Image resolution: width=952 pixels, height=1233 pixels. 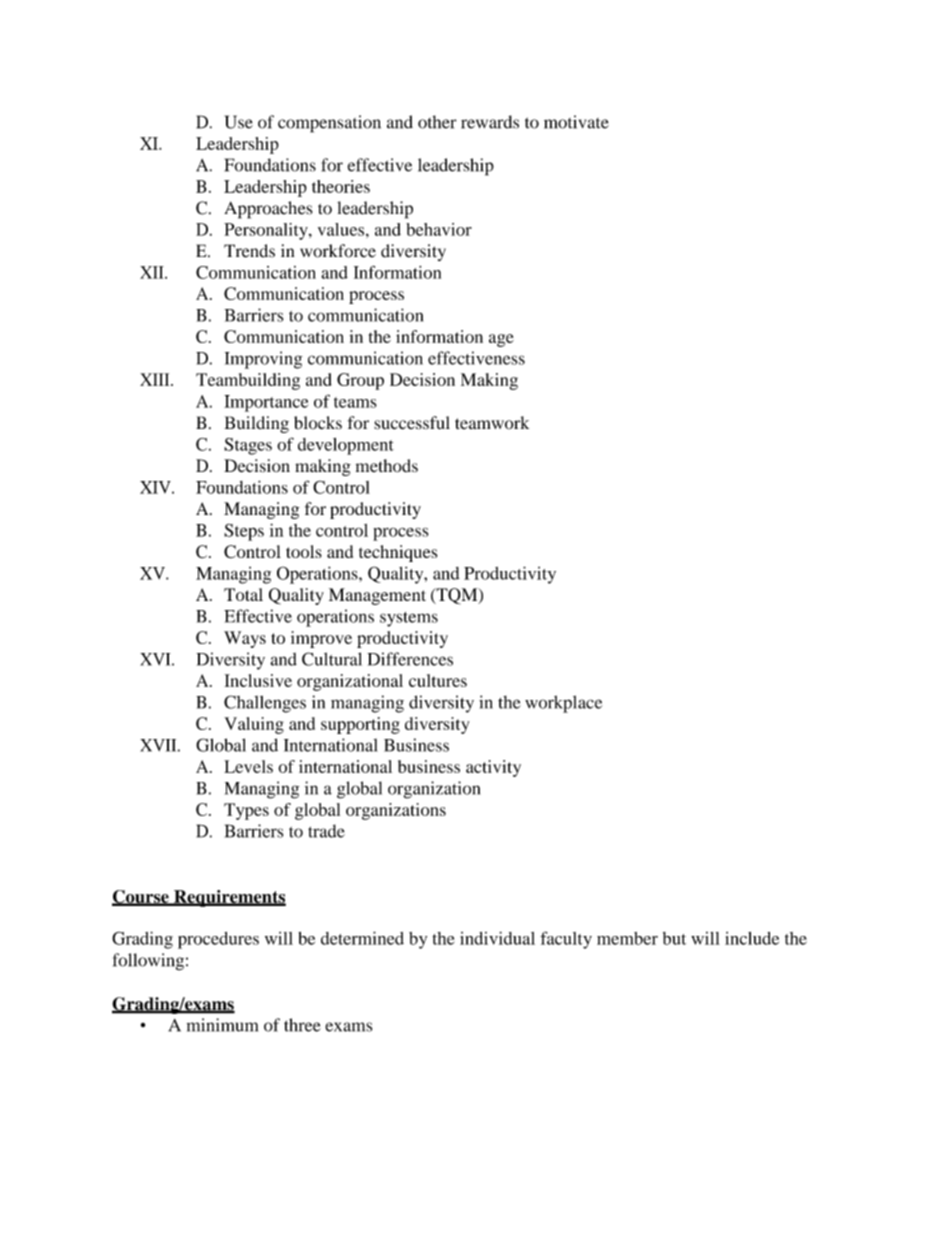 I want to click on Use, so click(x=239, y=122).
